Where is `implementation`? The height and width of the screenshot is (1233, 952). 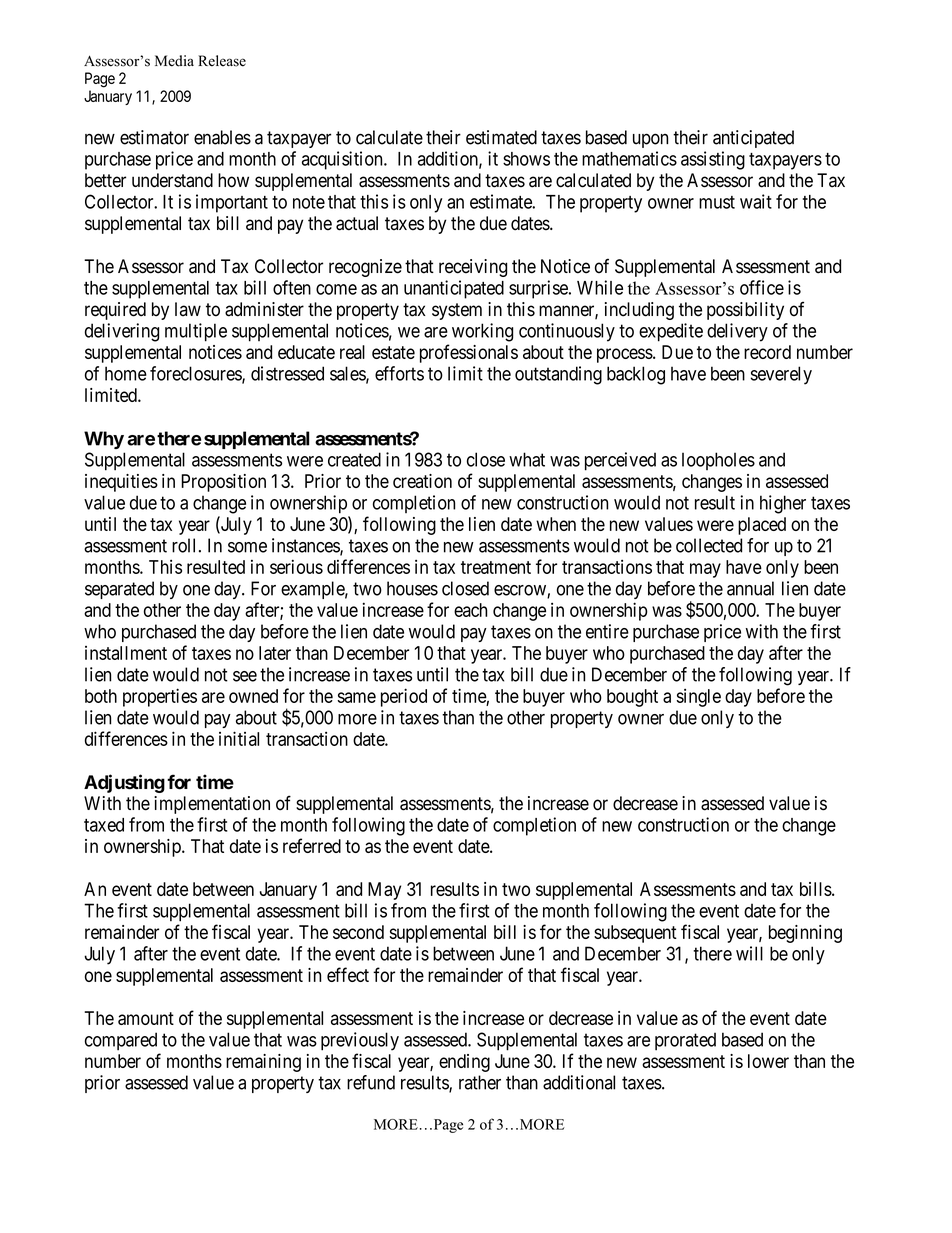 implementation is located at coordinates (212, 805).
